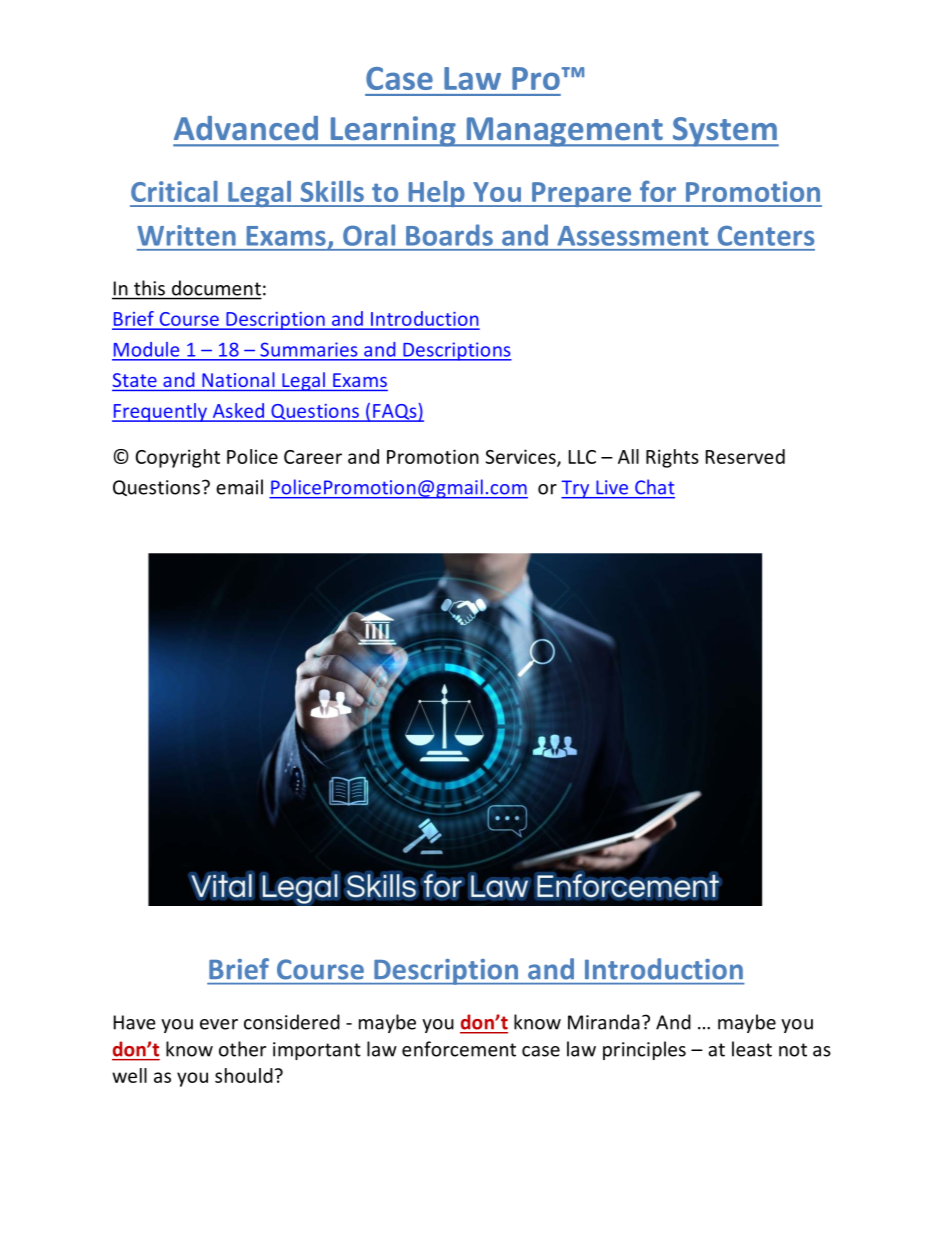 The image size is (952, 1233). What do you see at coordinates (436, 194) in the document?
I see `Help` at bounding box center [436, 194].
